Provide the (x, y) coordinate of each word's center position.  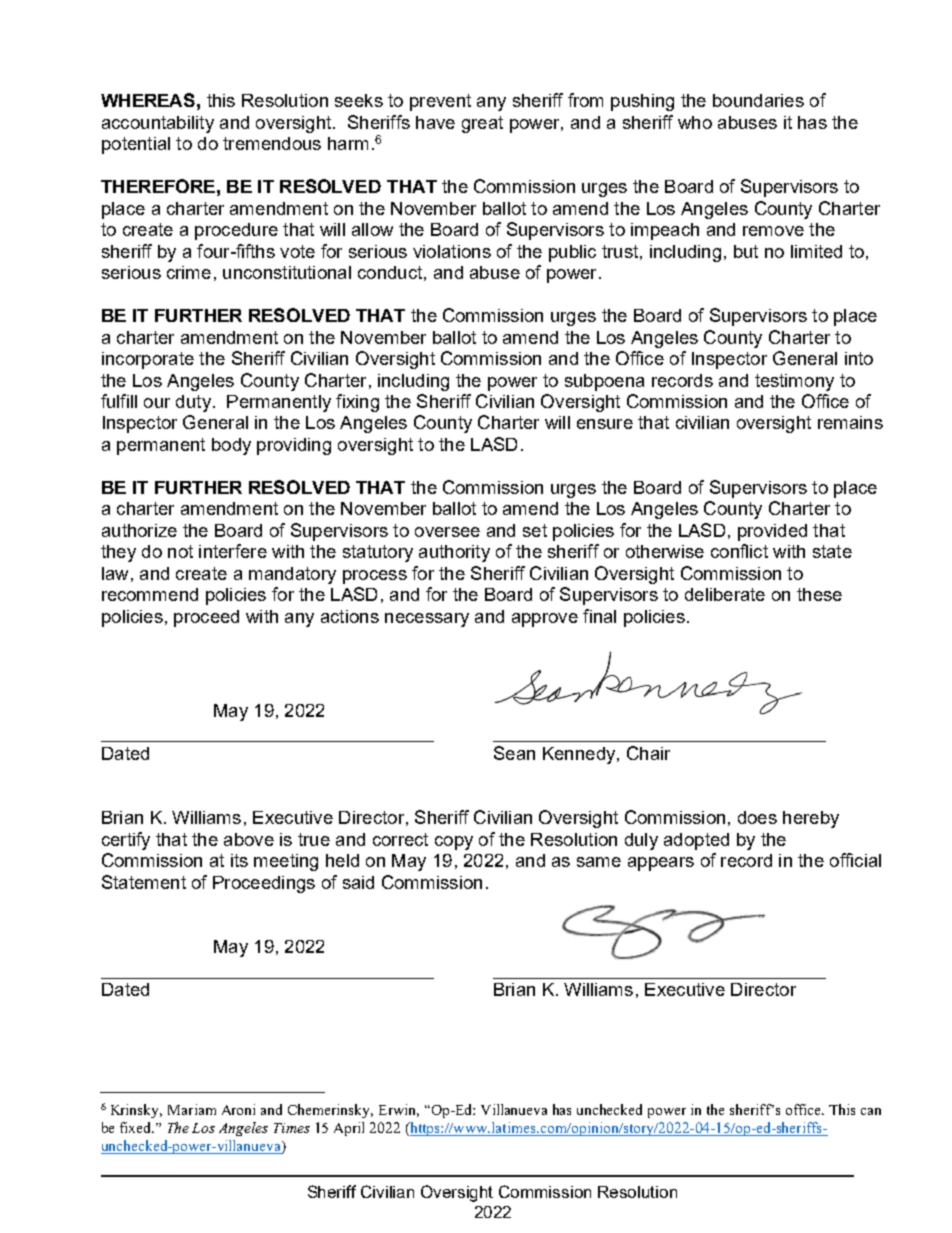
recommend (150, 594)
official (855, 860)
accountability (158, 124)
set (535, 530)
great (482, 124)
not (180, 551)
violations (452, 251)
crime (189, 272)
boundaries (758, 100)
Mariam (192, 1109)
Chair (648, 753)
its (239, 860)
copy (454, 843)
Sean (514, 753)
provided (772, 532)
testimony (794, 382)
